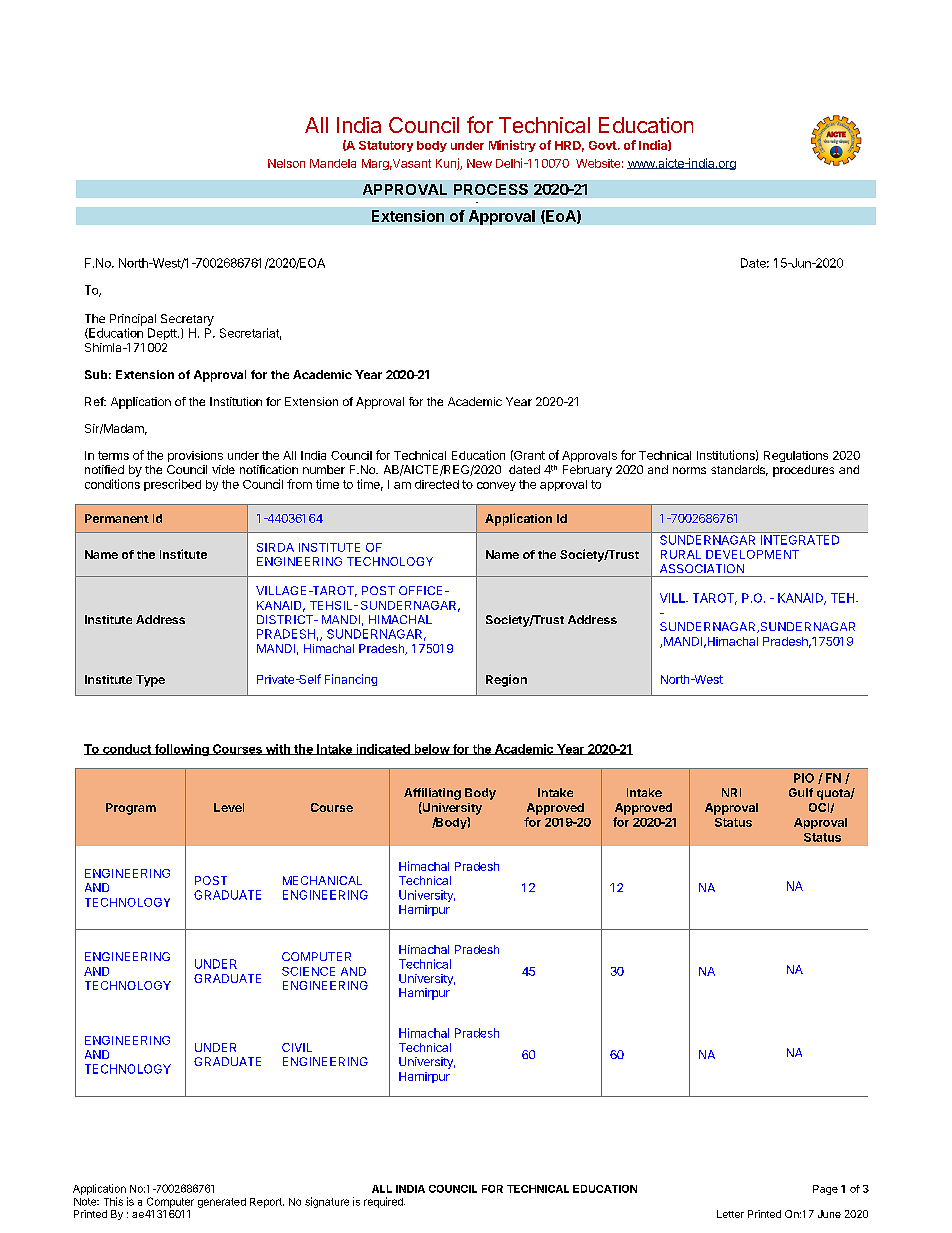 This screenshot has height=1233, width=952. I want to click on Ministry, so click(512, 146).
